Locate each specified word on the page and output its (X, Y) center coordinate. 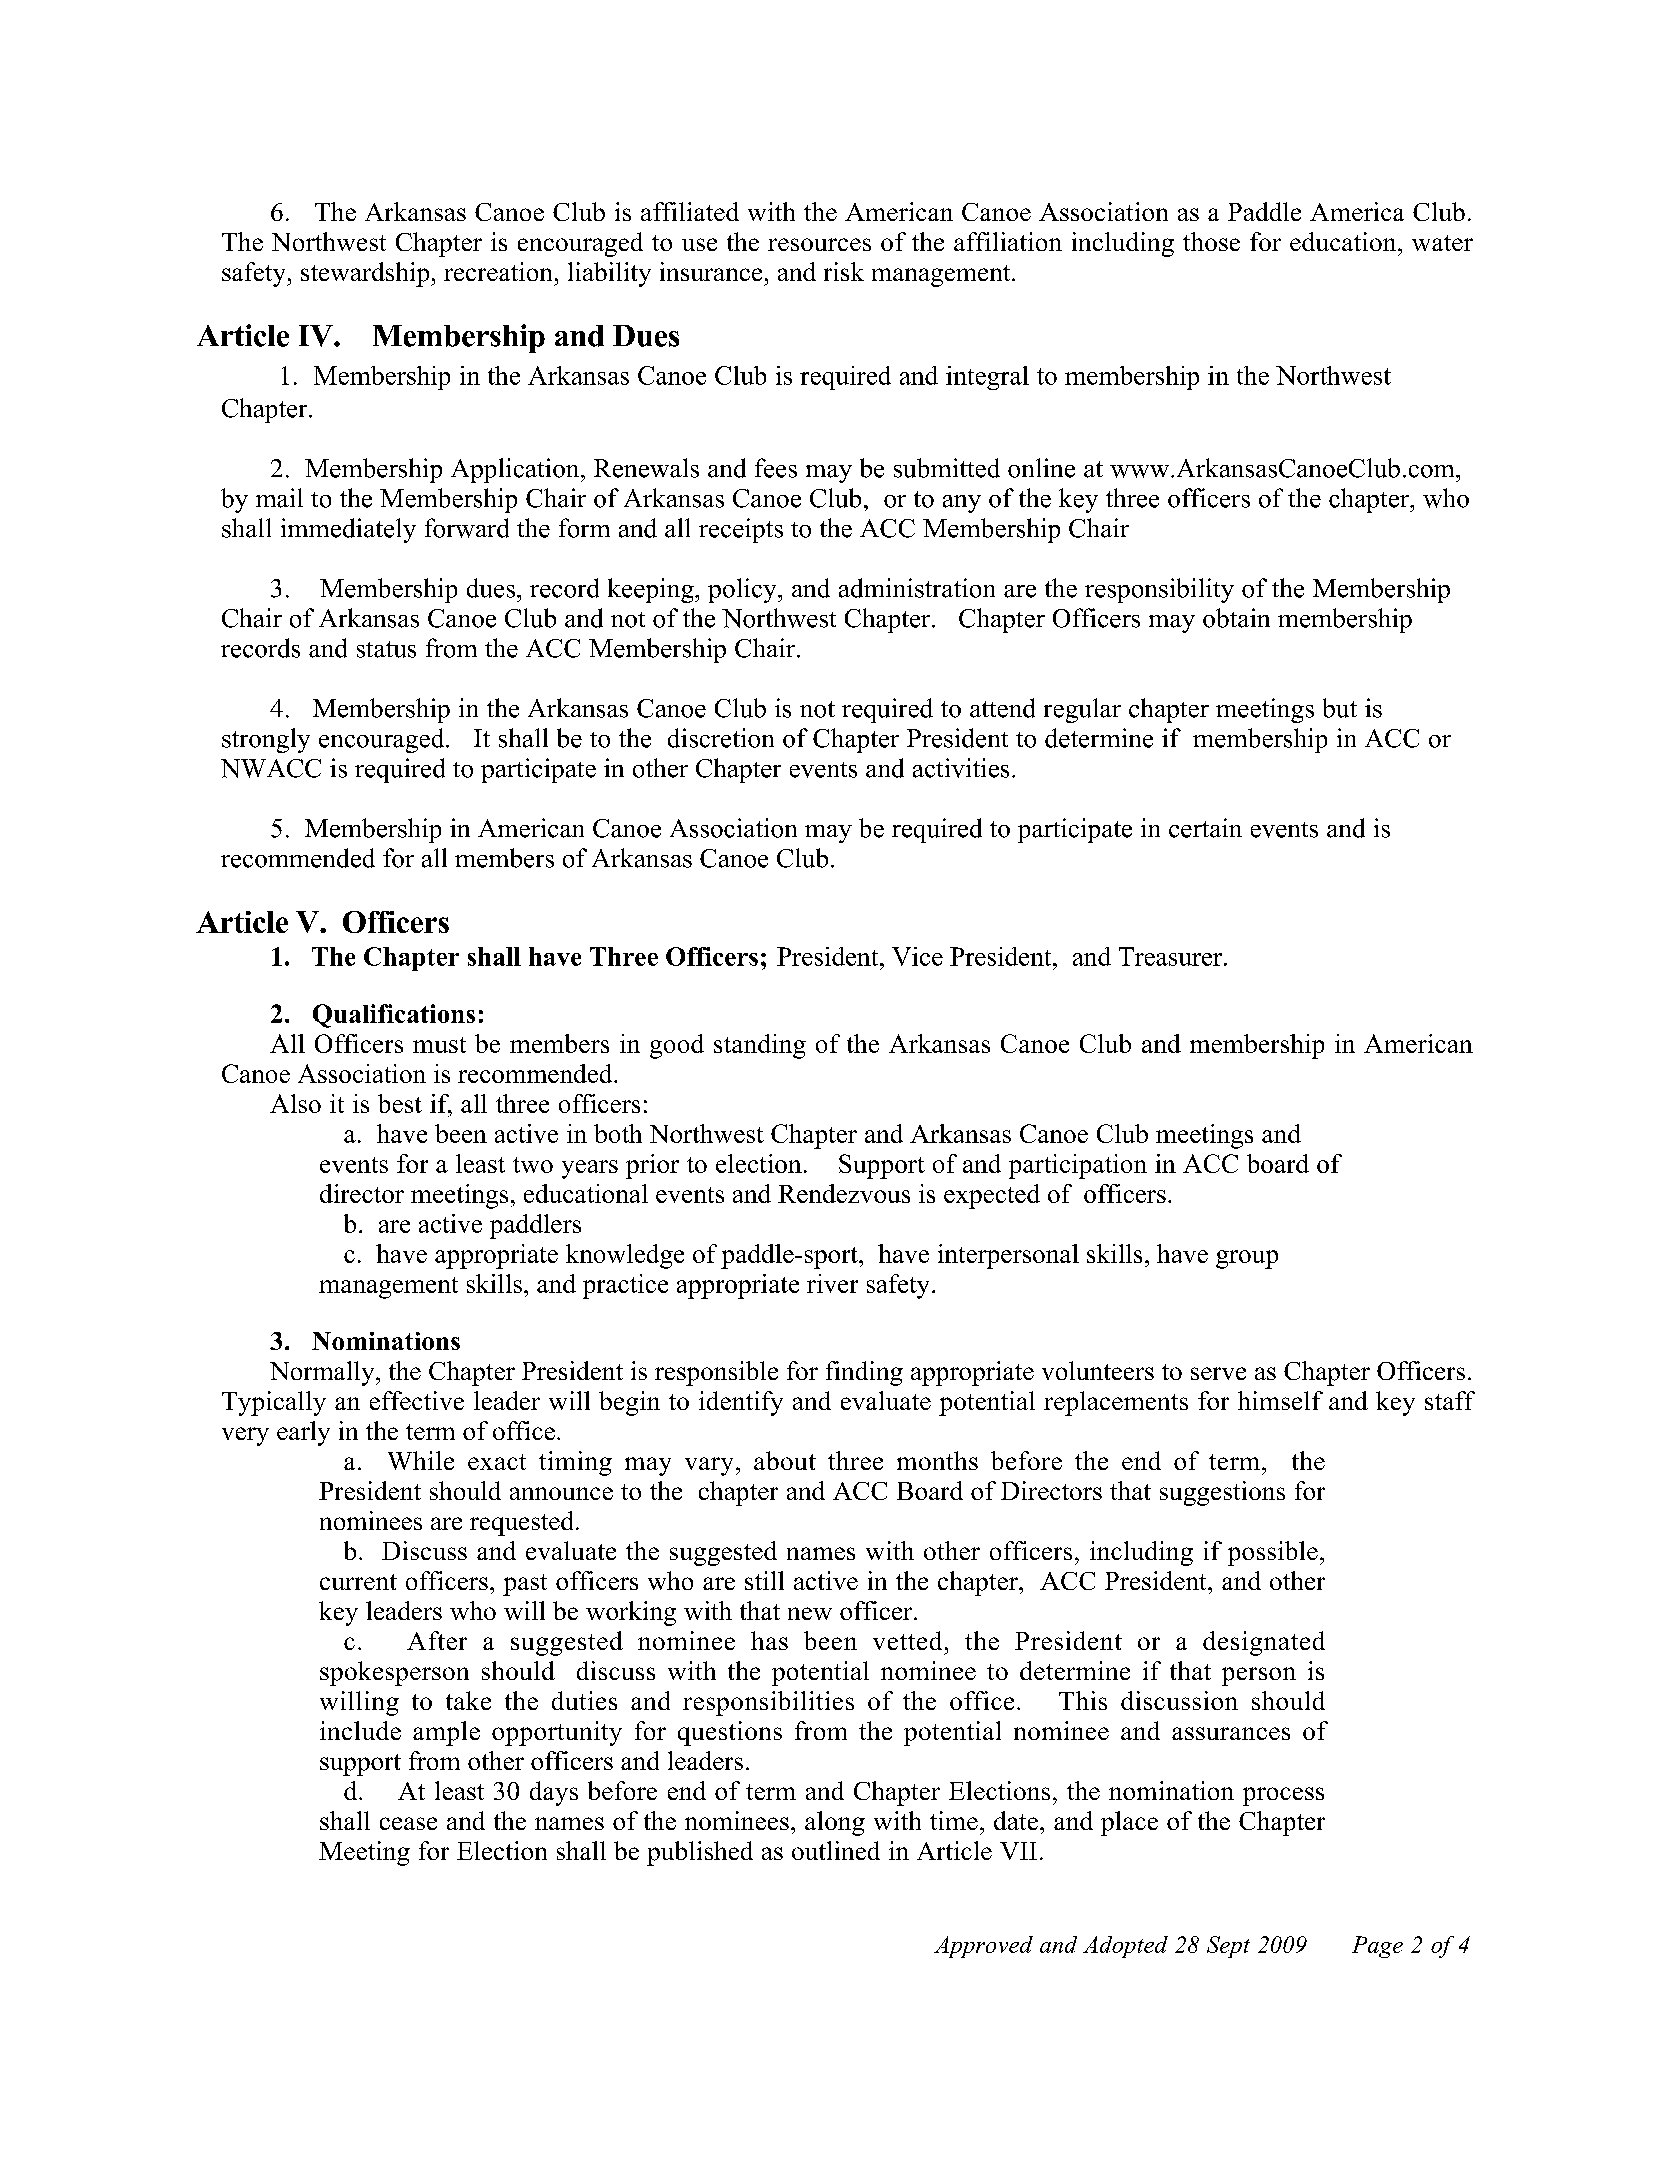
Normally (323, 1373)
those (1211, 241)
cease (408, 1823)
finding (864, 1373)
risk (844, 271)
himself (1280, 1400)
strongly (266, 740)
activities (961, 768)
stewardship (366, 274)
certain (1205, 828)
